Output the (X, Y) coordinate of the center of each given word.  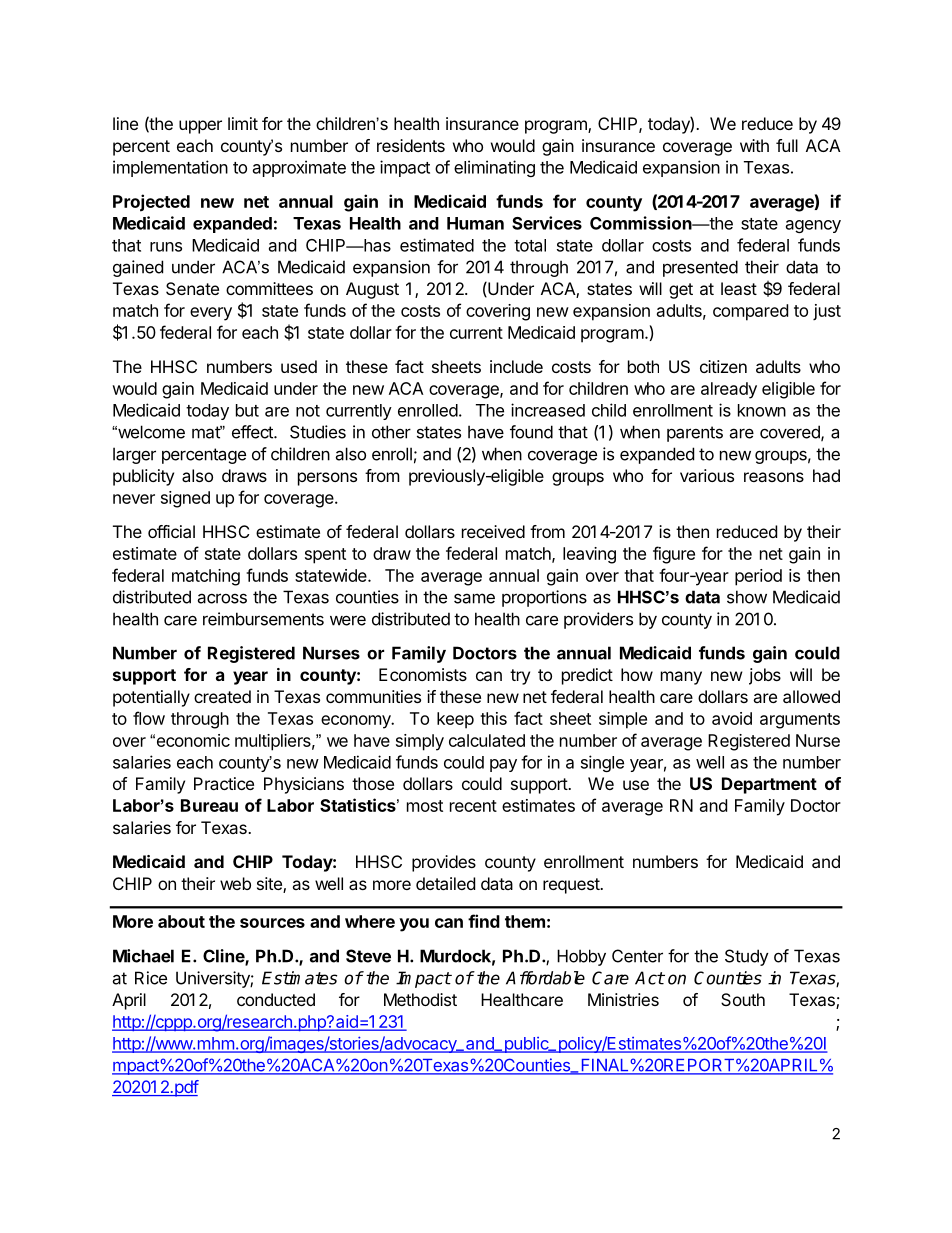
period (758, 577)
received (493, 531)
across (222, 598)
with (754, 145)
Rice (151, 978)
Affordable (545, 978)
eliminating (494, 168)
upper (200, 127)
